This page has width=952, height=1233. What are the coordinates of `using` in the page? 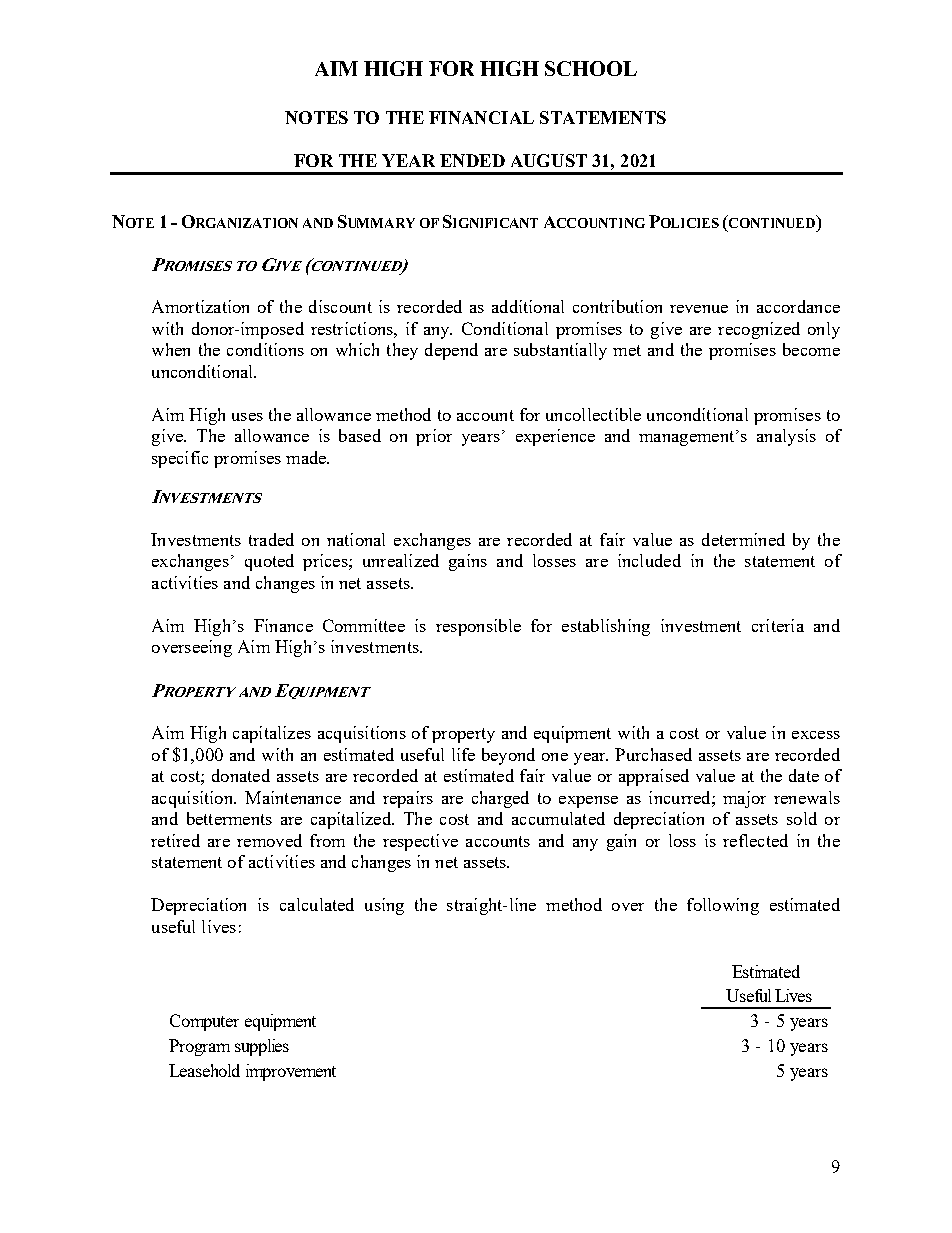 It's located at (384, 906).
